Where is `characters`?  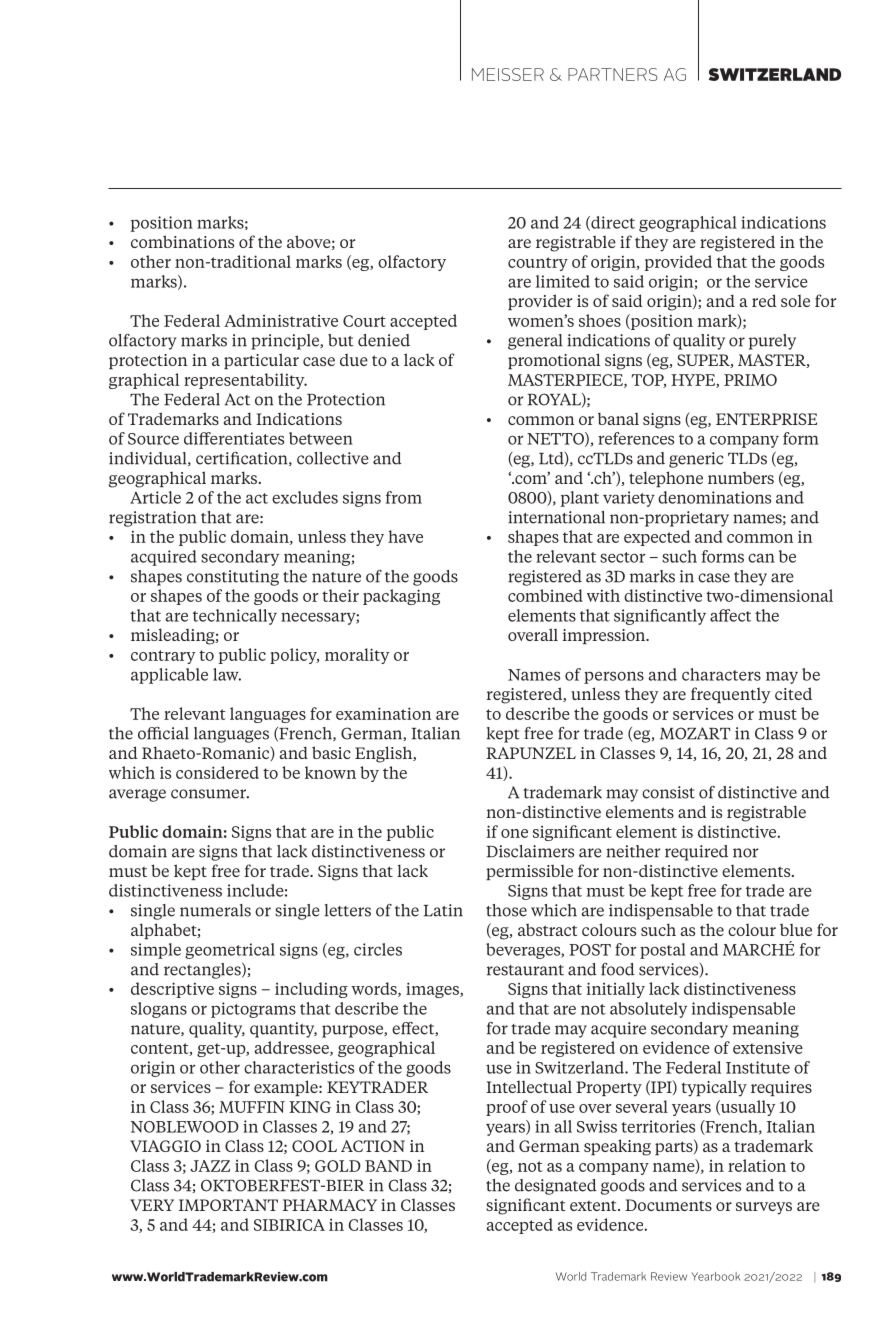
characters is located at coordinates (721, 674).
